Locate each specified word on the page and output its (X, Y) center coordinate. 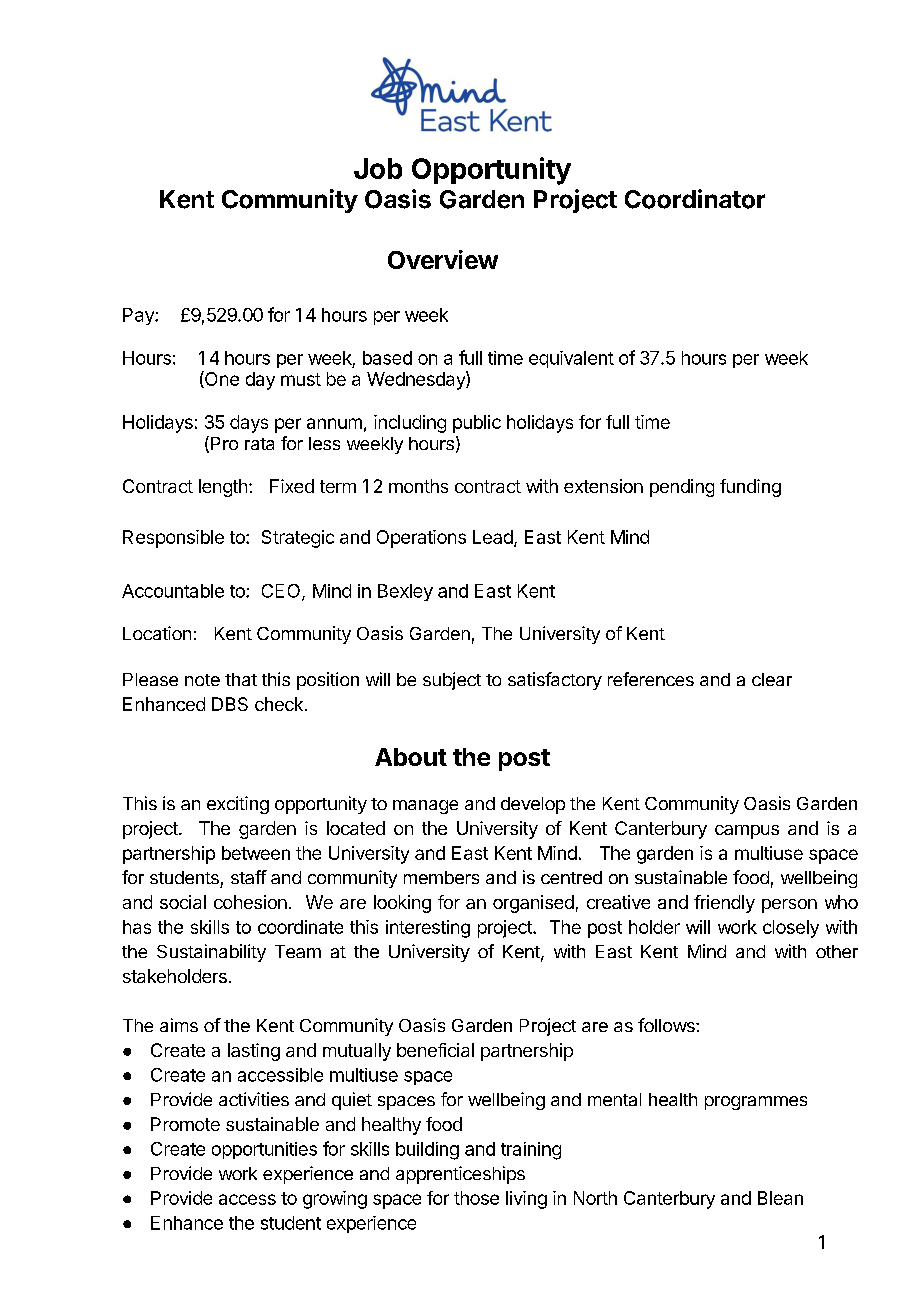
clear (772, 679)
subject (452, 681)
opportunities (264, 1150)
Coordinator (695, 199)
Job (378, 168)
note (202, 680)
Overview (443, 259)
